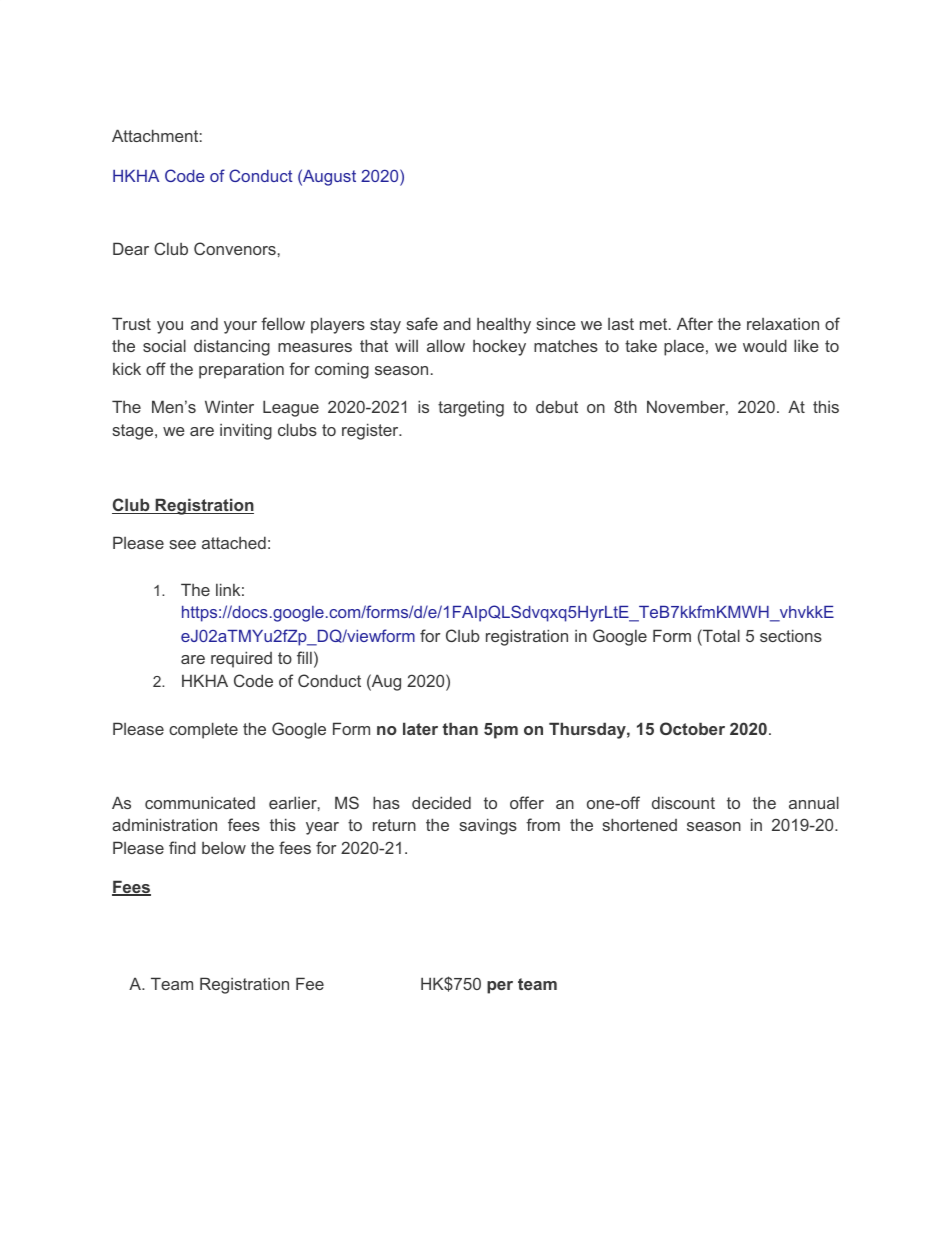  Describe the element at coordinates (557, 406) in the screenshot. I see `debut` at that location.
